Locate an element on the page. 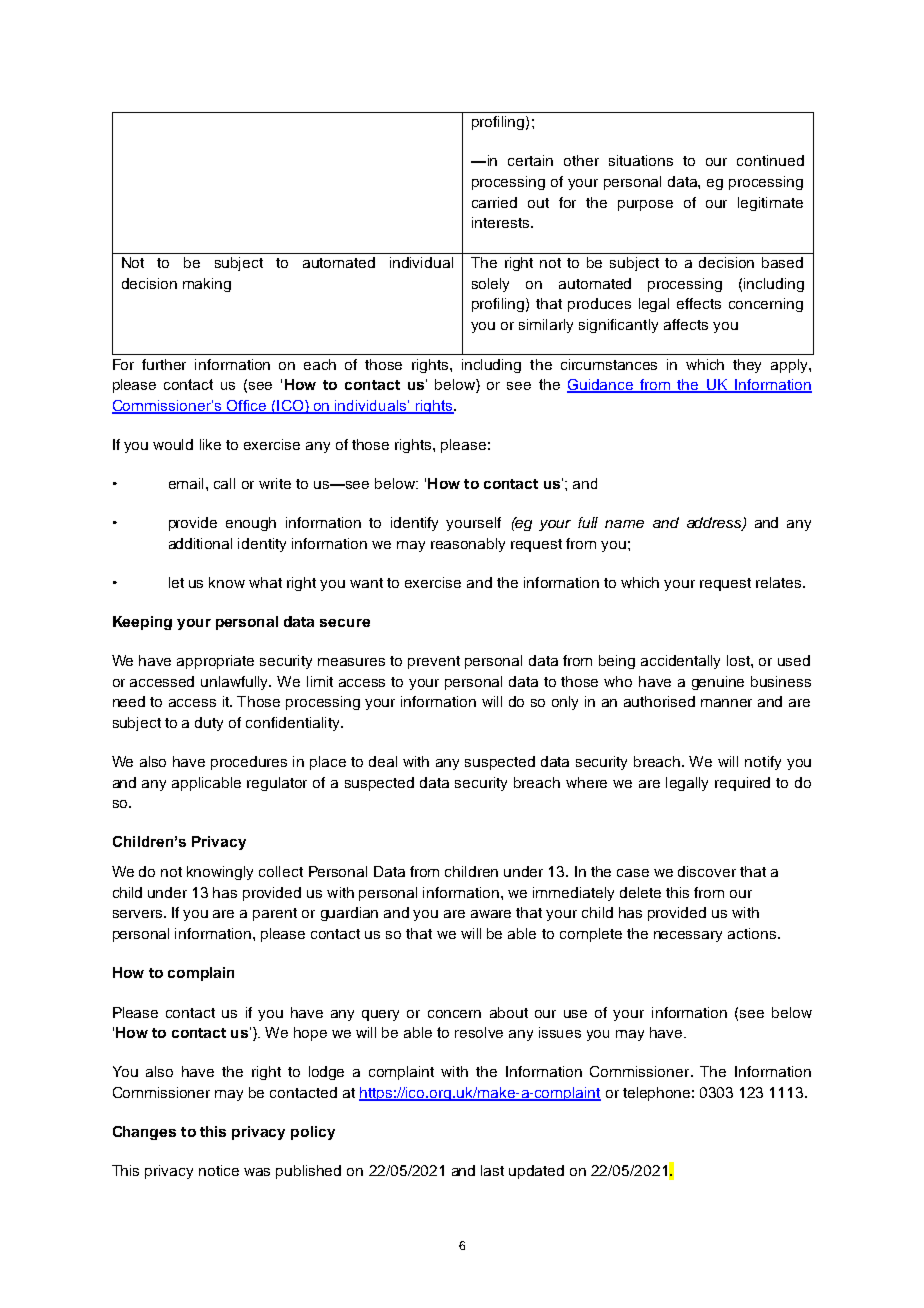 This document has width=924, height=1308. updated is located at coordinates (536, 1172).
